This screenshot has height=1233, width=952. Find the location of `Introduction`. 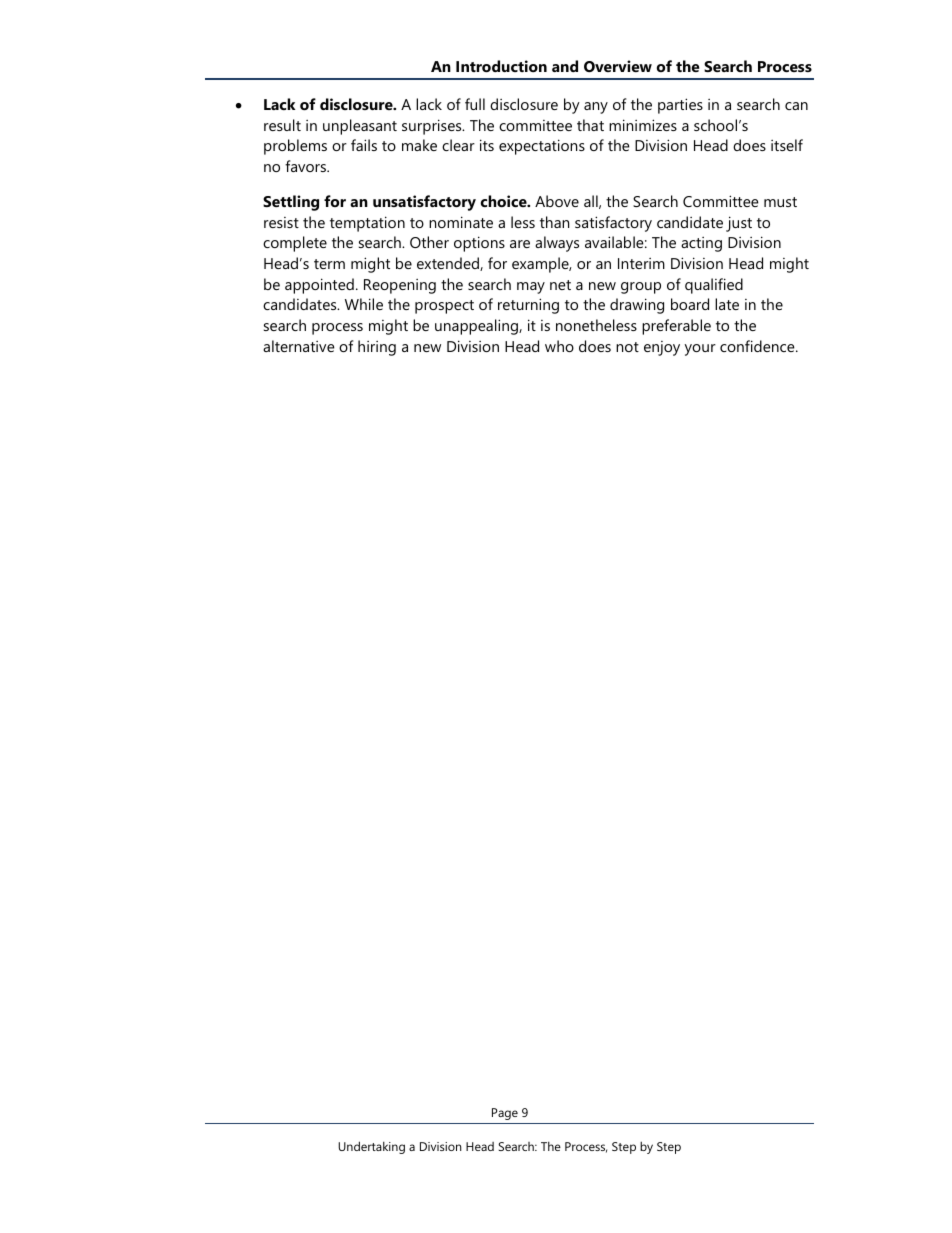

Introduction is located at coordinates (501, 66).
